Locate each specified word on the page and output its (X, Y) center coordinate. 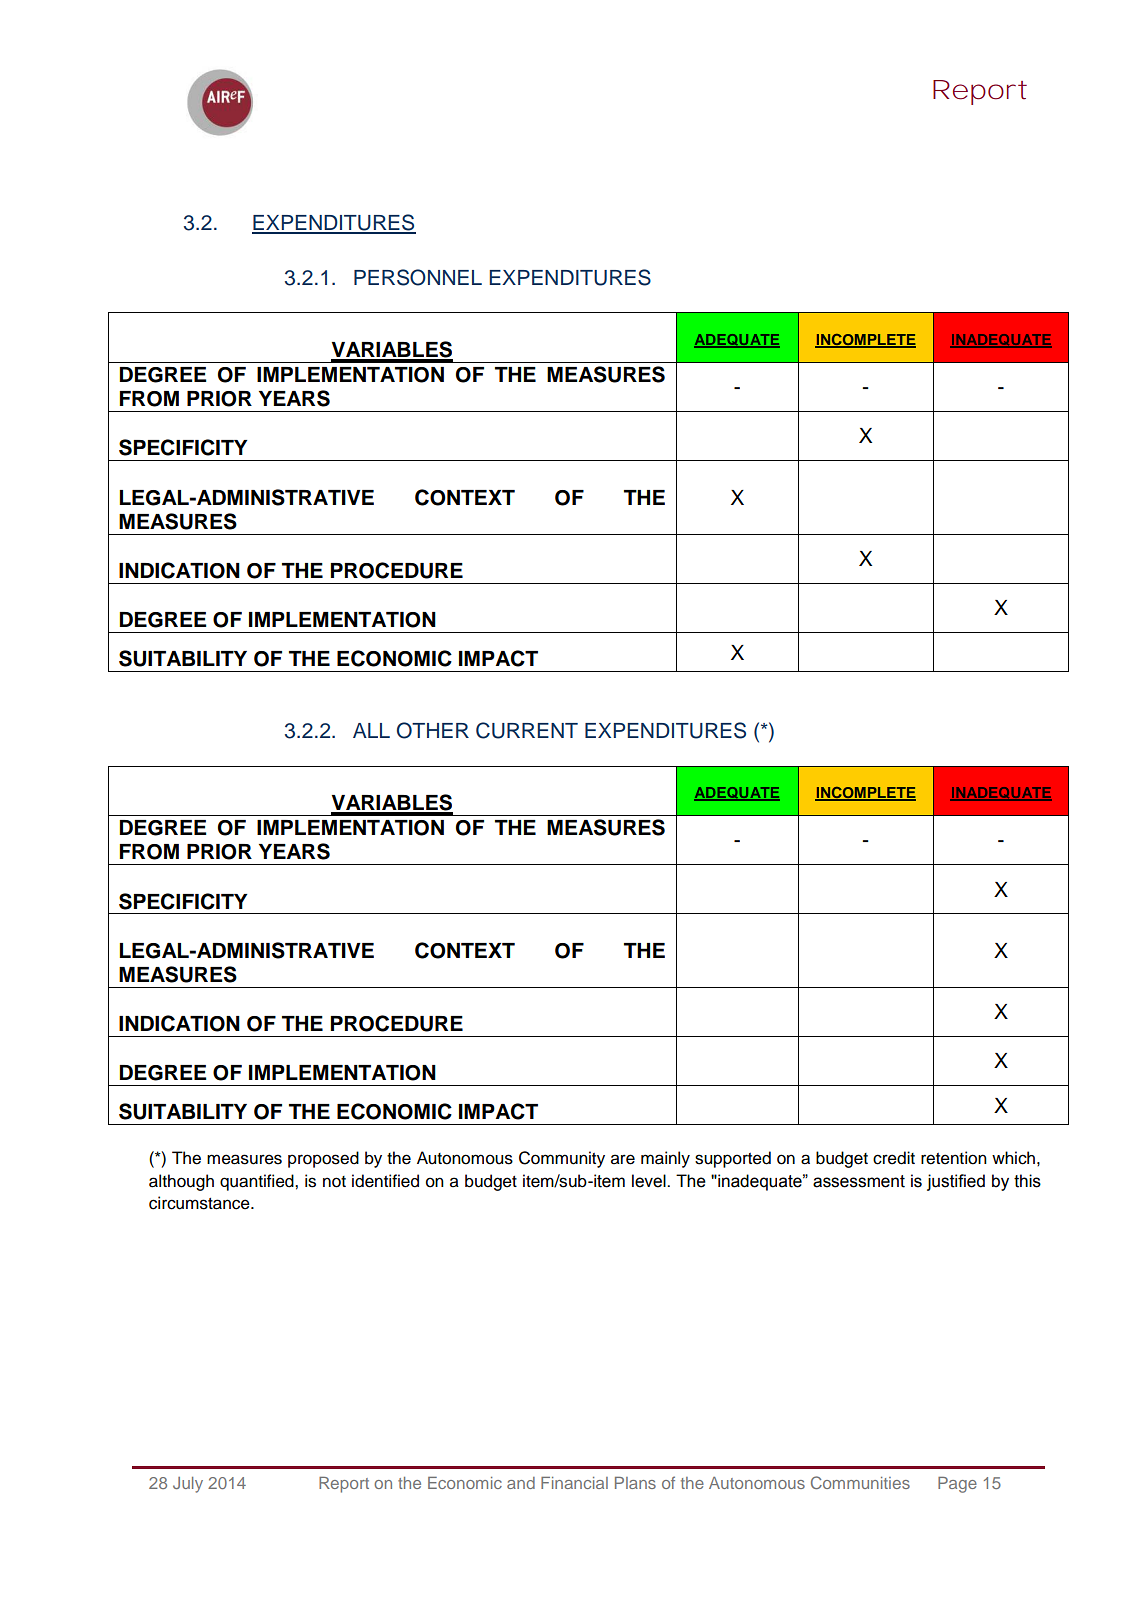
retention (954, 1158)
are (623, 1159)
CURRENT (527, 730)
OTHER (433, 730)
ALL (371, 730)
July (188, 1485)
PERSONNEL (418, 277)
